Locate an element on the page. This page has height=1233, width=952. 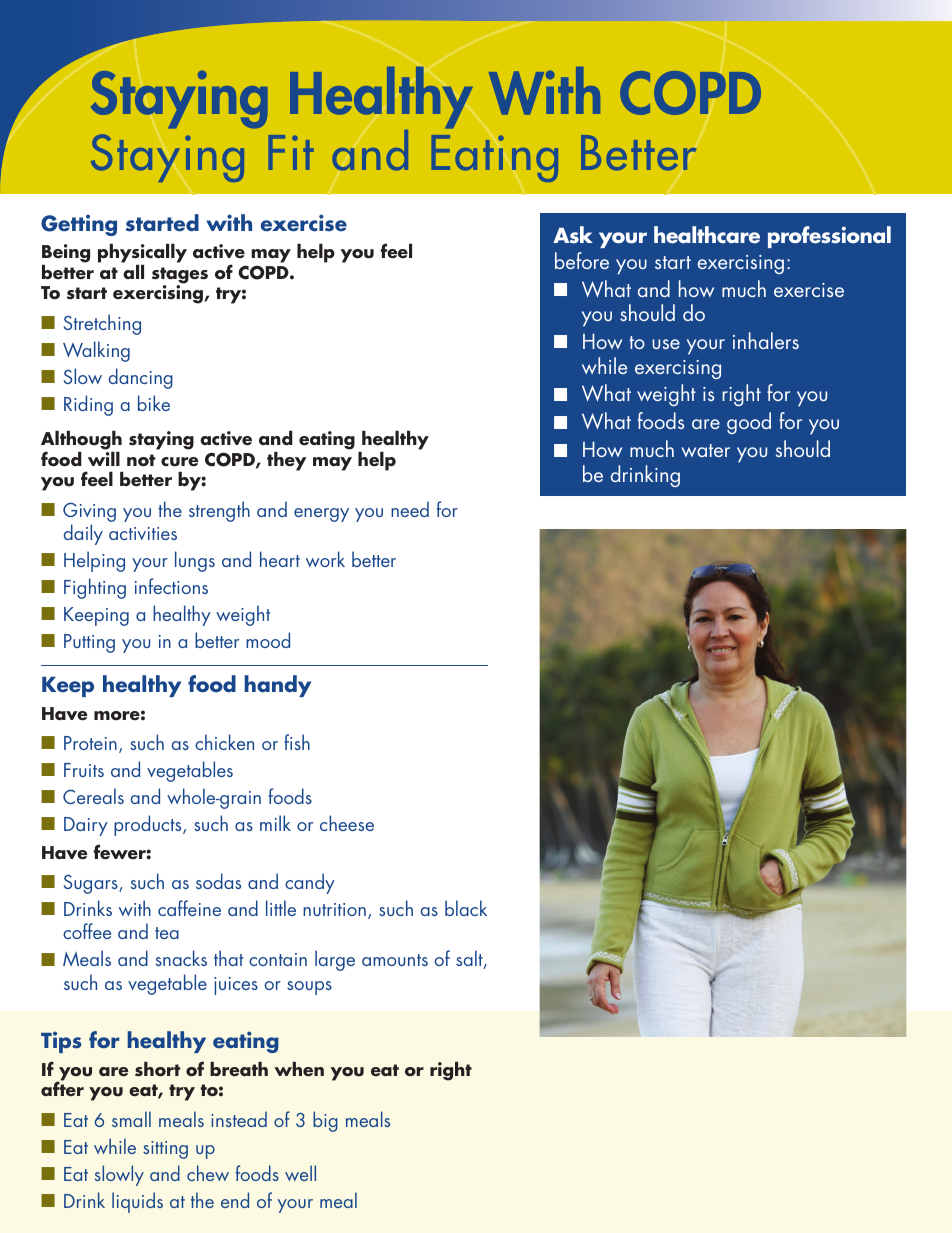
black is located at coordinates (466, 908).
